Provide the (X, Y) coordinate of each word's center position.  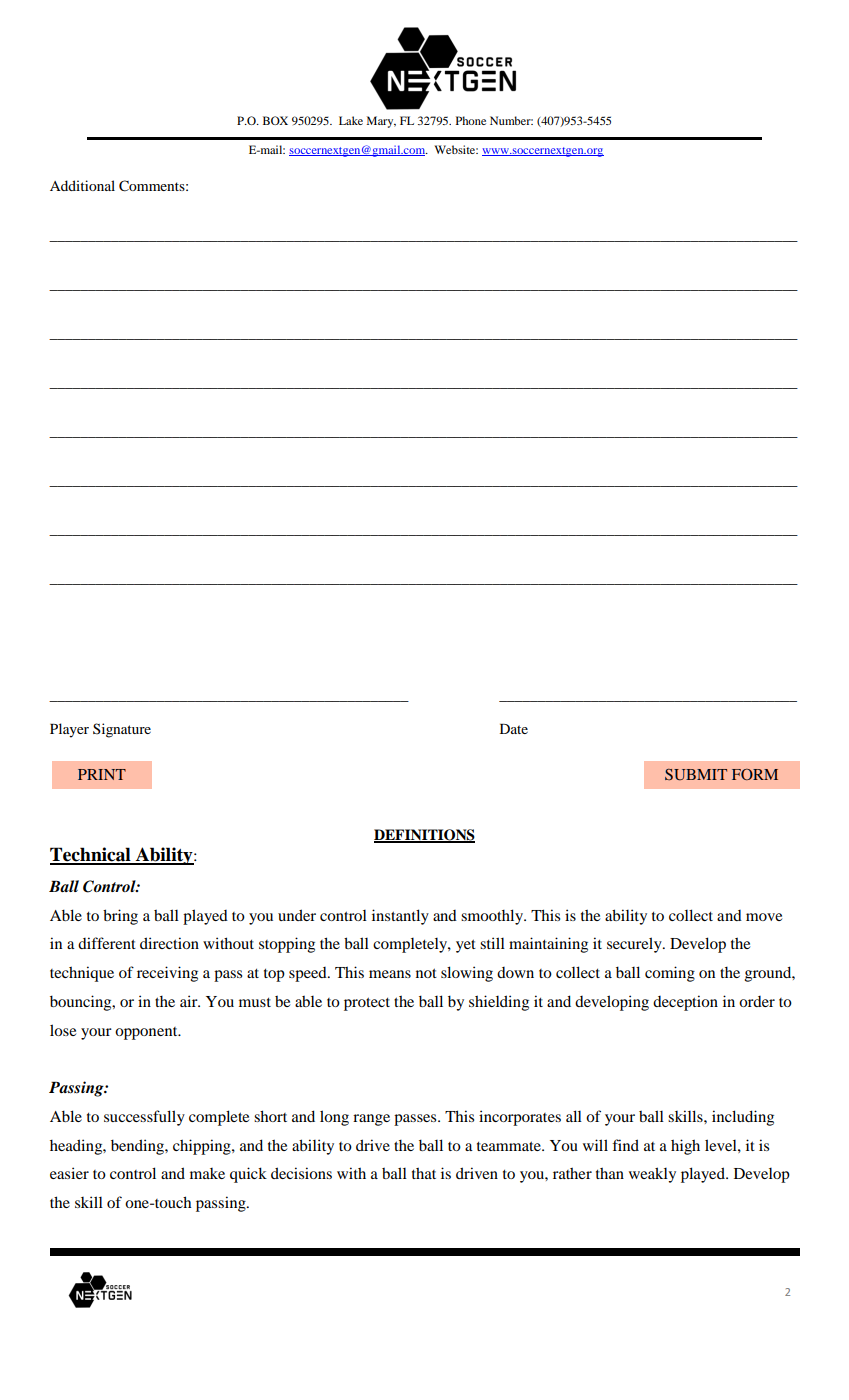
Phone (471, 120)
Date (514, 729)
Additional (82, 185)
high (685, 1147)
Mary (381, 122)
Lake (351, 120)
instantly (400, 917)
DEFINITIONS (424, 836)
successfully (144, 1118)
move (764, 917)
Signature (122, 730)
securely (635, 945)
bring (120, 917)
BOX (275, 120)
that (424, 1173)
